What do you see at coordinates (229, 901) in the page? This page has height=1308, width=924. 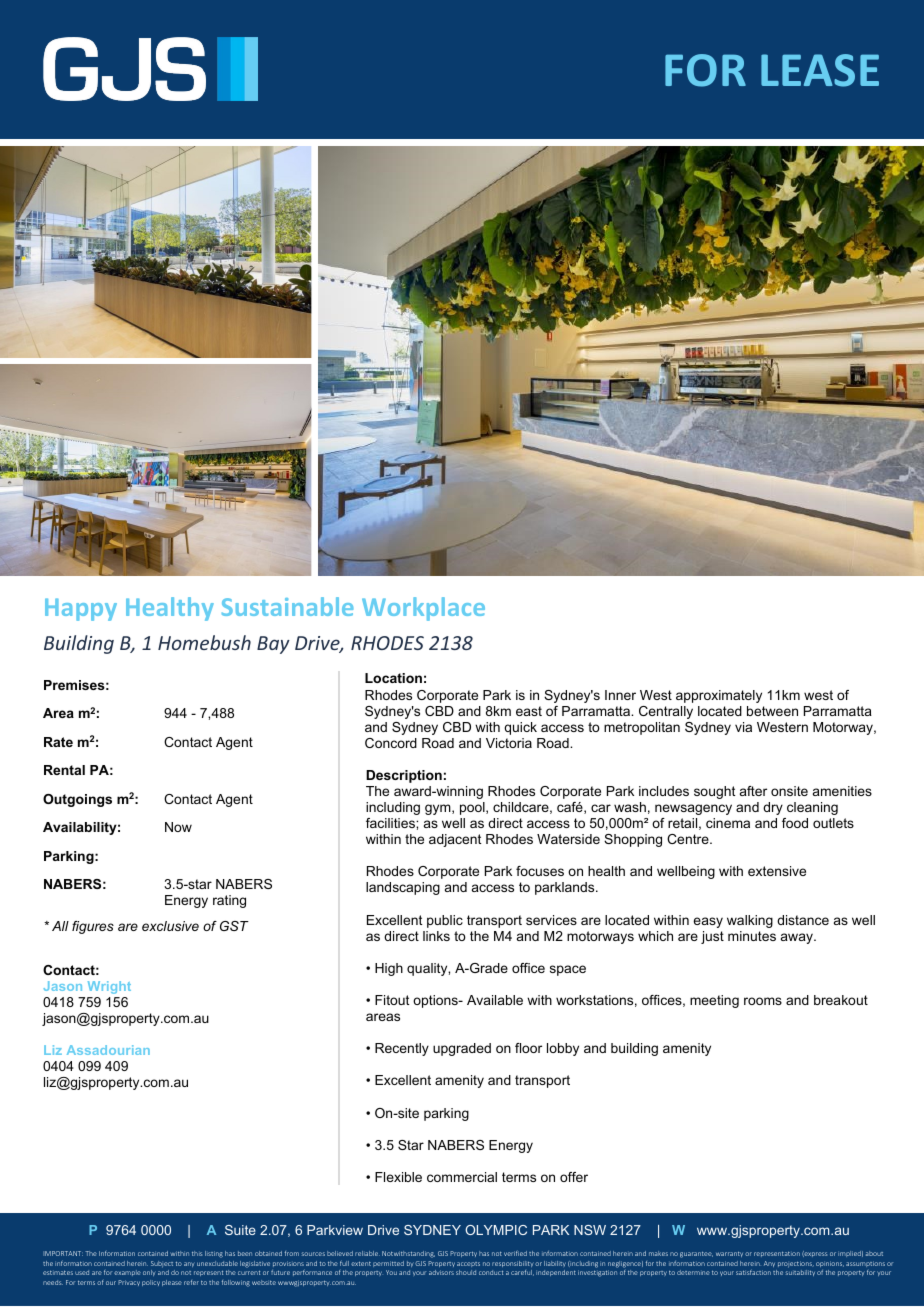 I see `rating` at bounding box center [229, 901].
